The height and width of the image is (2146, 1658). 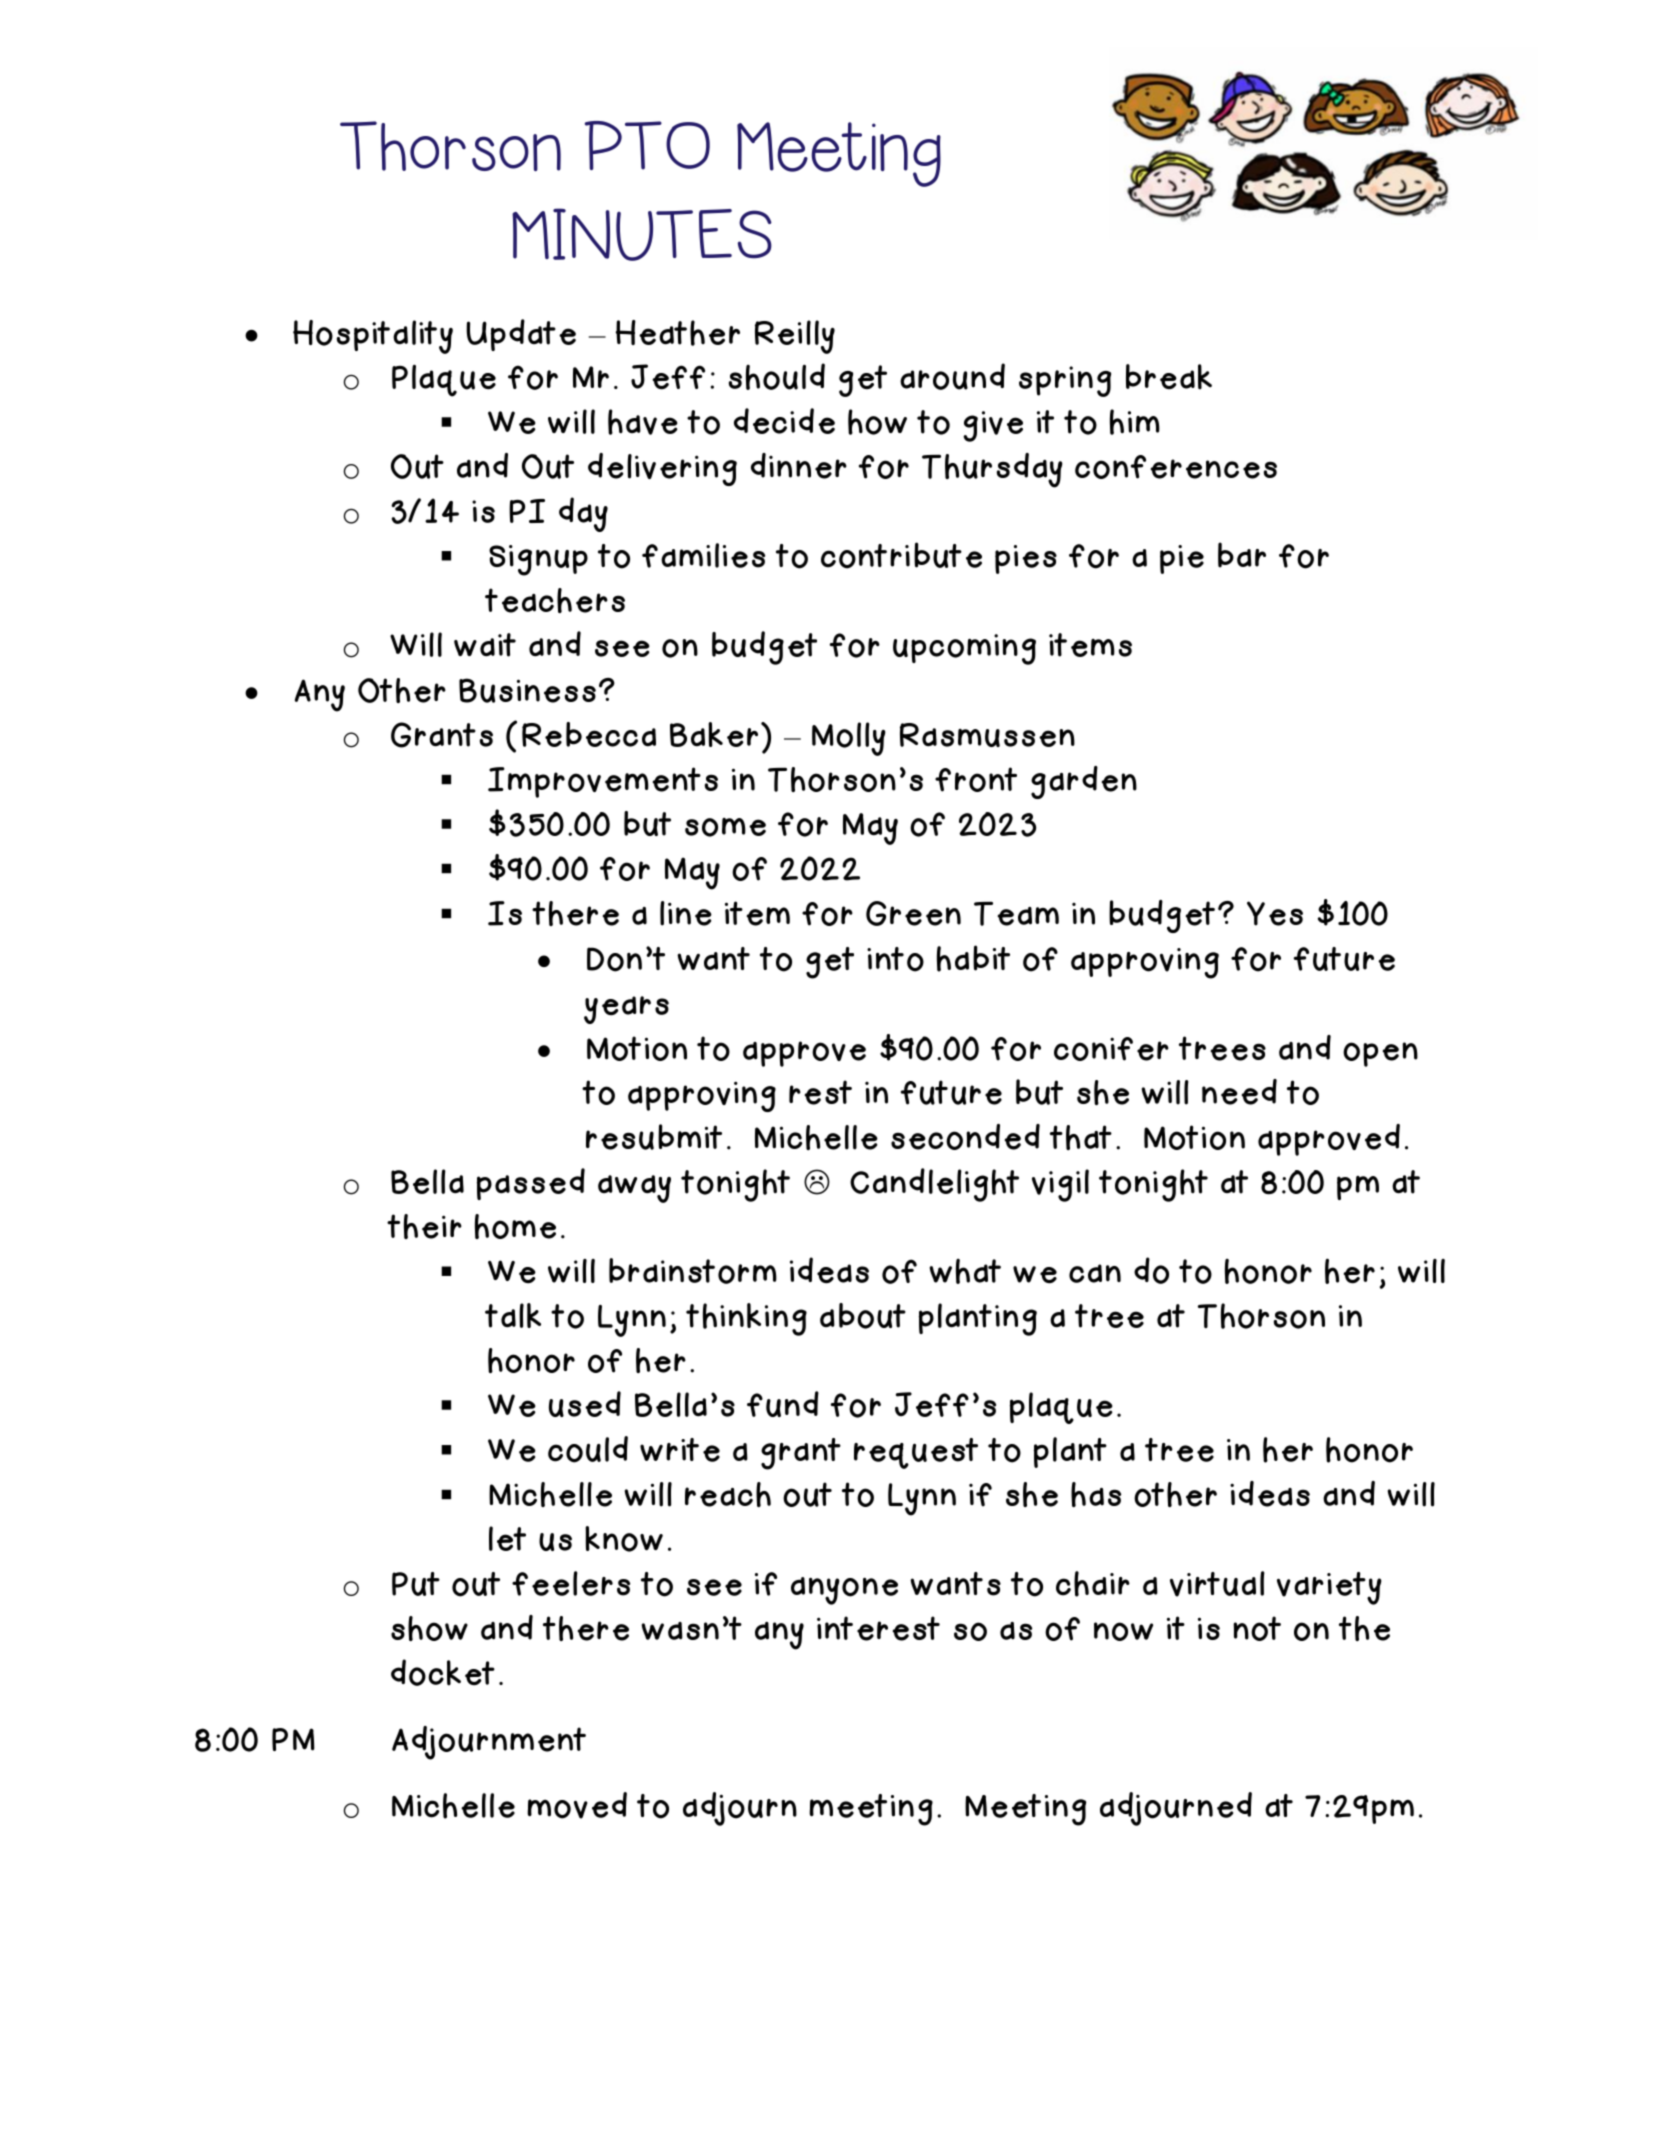 What do you see at coordinates (844, 1591) in the image?
I see `anyone` at bounding box center [844, 1591].
